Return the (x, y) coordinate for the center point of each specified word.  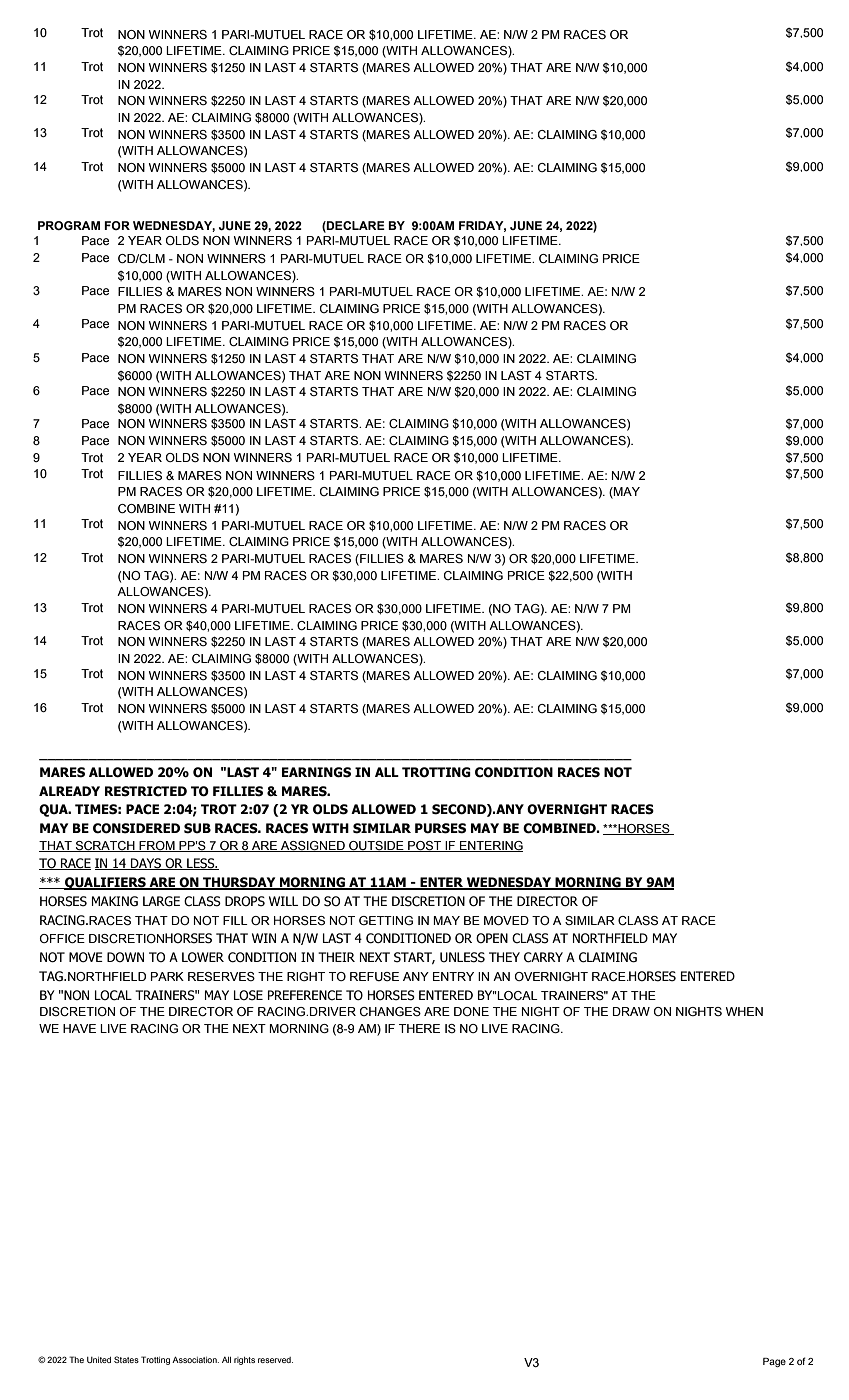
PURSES (440, 828)
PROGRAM (69, 225)
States (126, 1359)
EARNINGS (316, 772)
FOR (117, 225)
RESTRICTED (146, 791)
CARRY (543, 957)
